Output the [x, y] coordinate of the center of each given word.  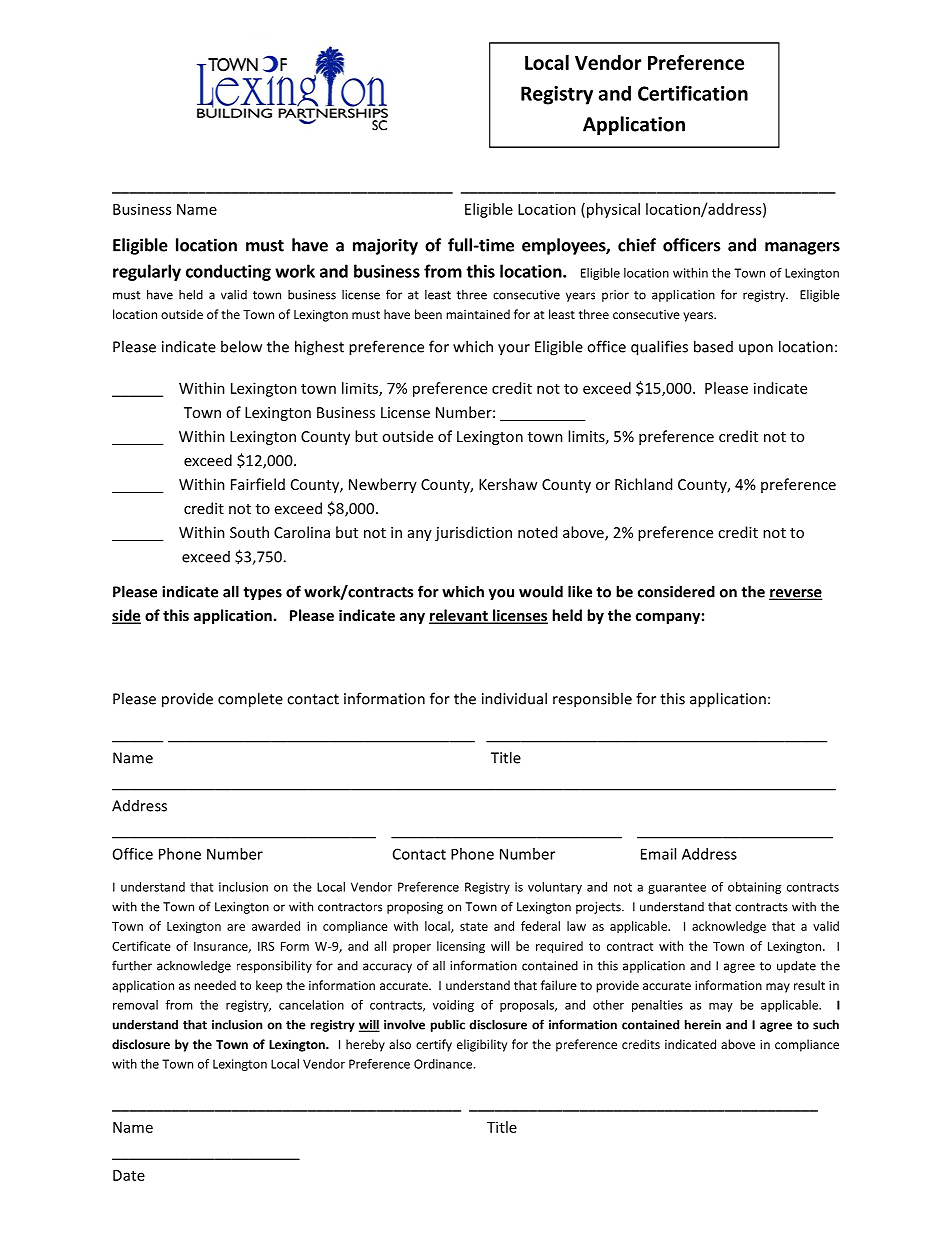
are [236, 927]
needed [215, 985]
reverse [796, 594]
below [241, 346]
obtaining [754, 888]
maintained [478, 314]
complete [250, 700]
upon [756, 349]
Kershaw [508, 484]
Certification [693, 93]
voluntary [555, 888]
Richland [643, 484]
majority [385, 246]
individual [514, 698]
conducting [228, 272]
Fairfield [258, 484]
